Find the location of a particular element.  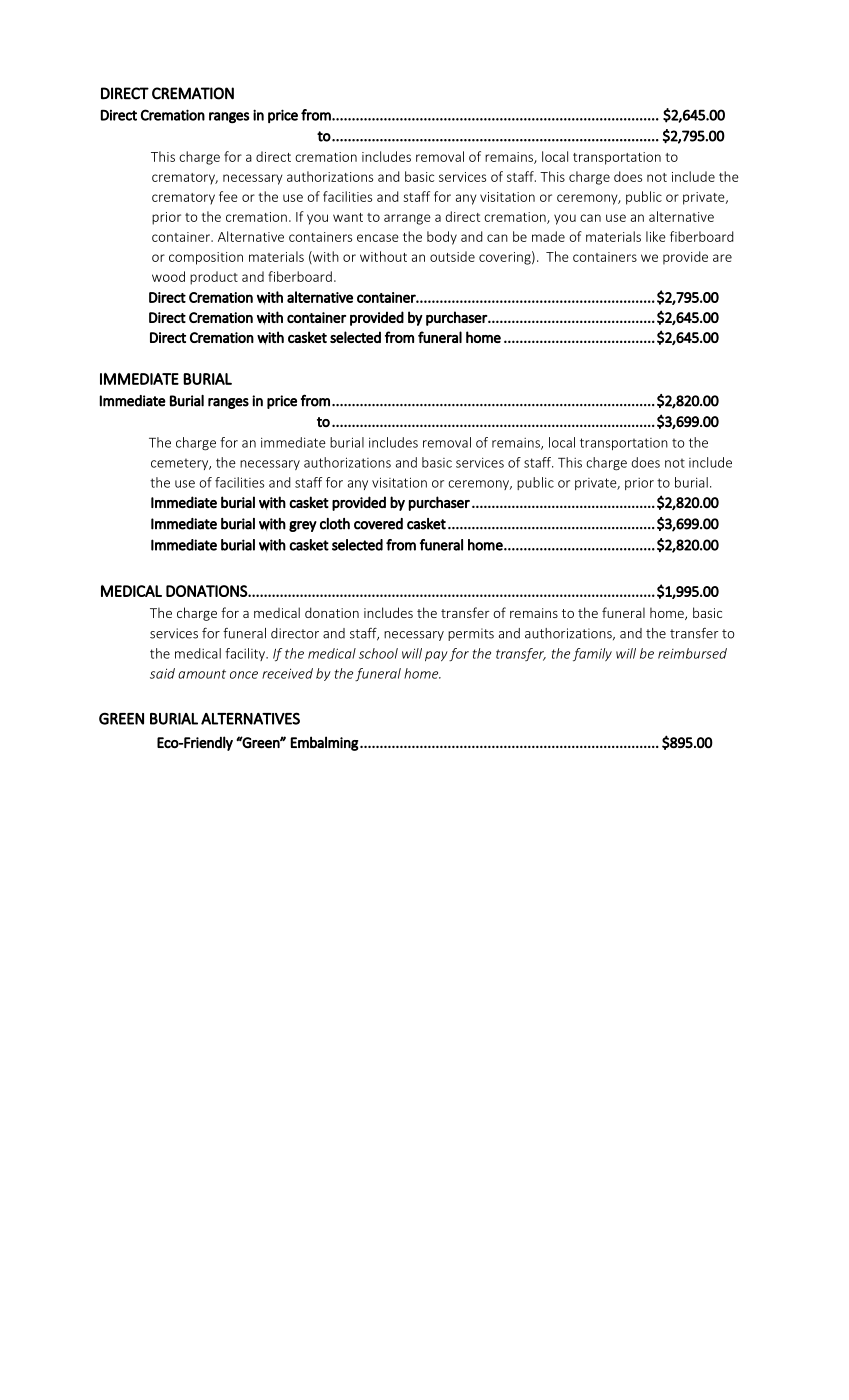

like is located at coordinates (656, 236).
